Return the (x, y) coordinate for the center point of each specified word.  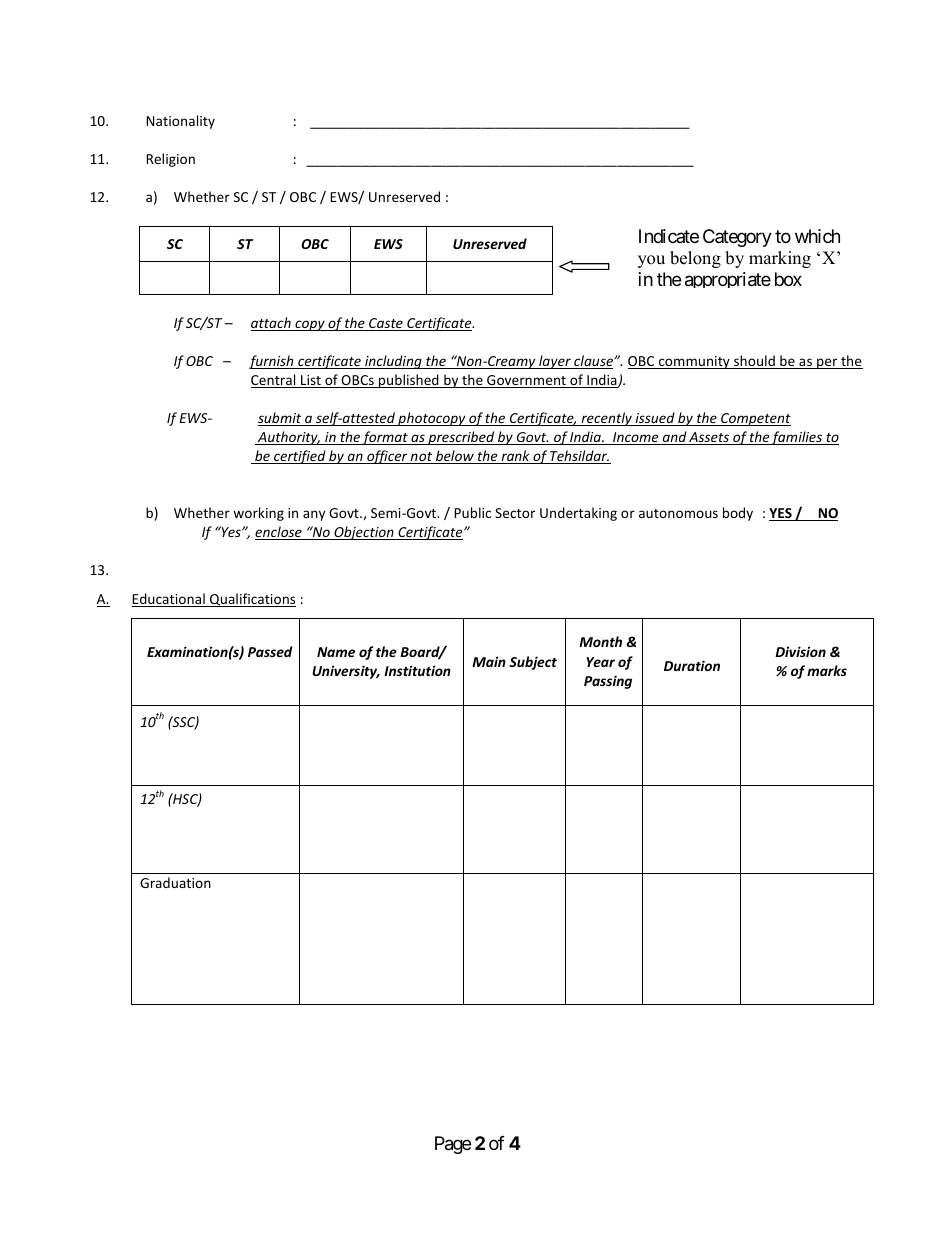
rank (515, 457)
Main (489, 661)
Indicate (669, 236)
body (738, 514)
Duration (692, 665)
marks (827, 670)
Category (737, 238)
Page (453, 1145)
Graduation (175, 882)
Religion (170, 160)
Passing (608, 682)
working (258, 514)
